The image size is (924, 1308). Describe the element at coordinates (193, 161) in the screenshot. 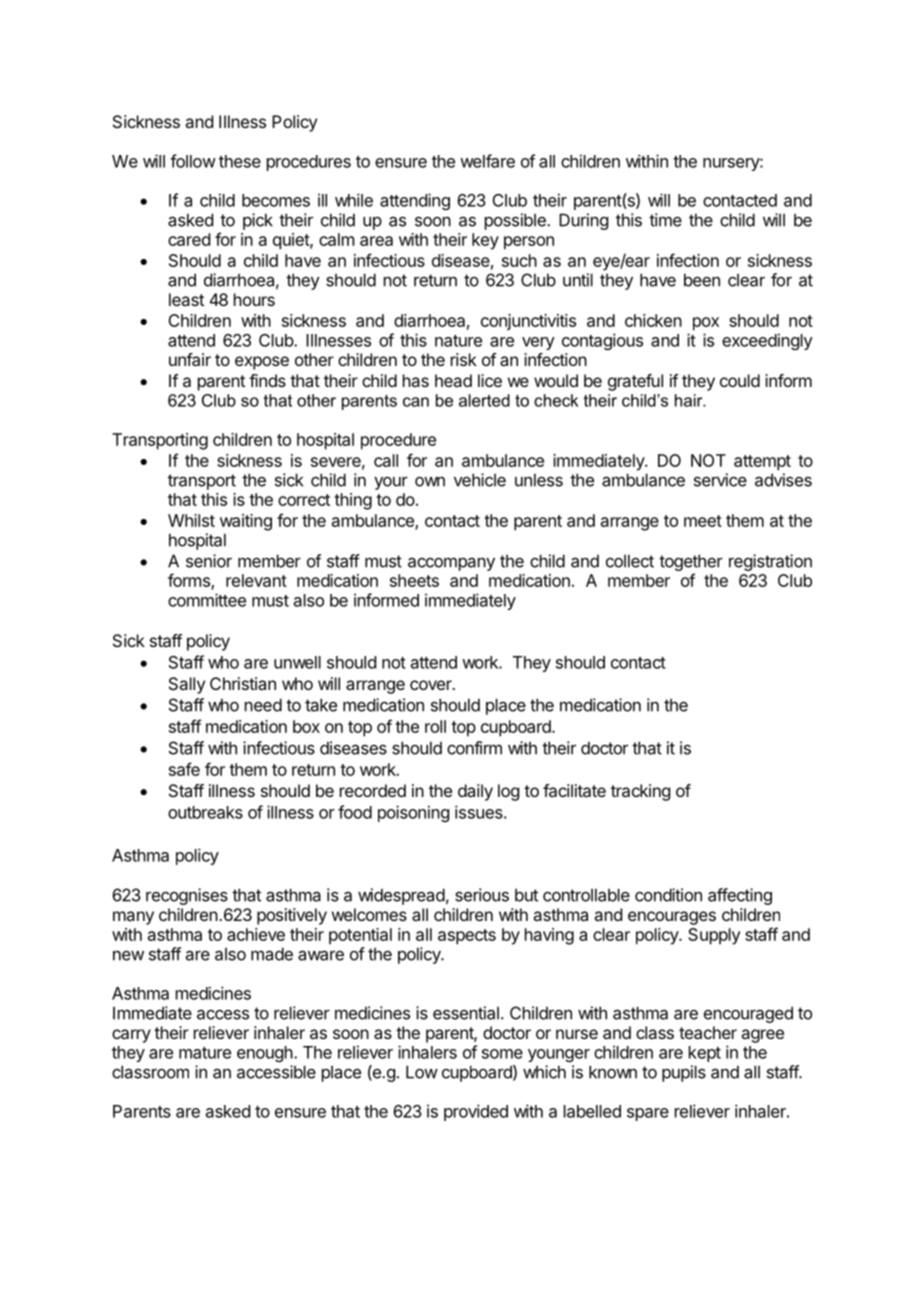

I see `follow` at that location.
